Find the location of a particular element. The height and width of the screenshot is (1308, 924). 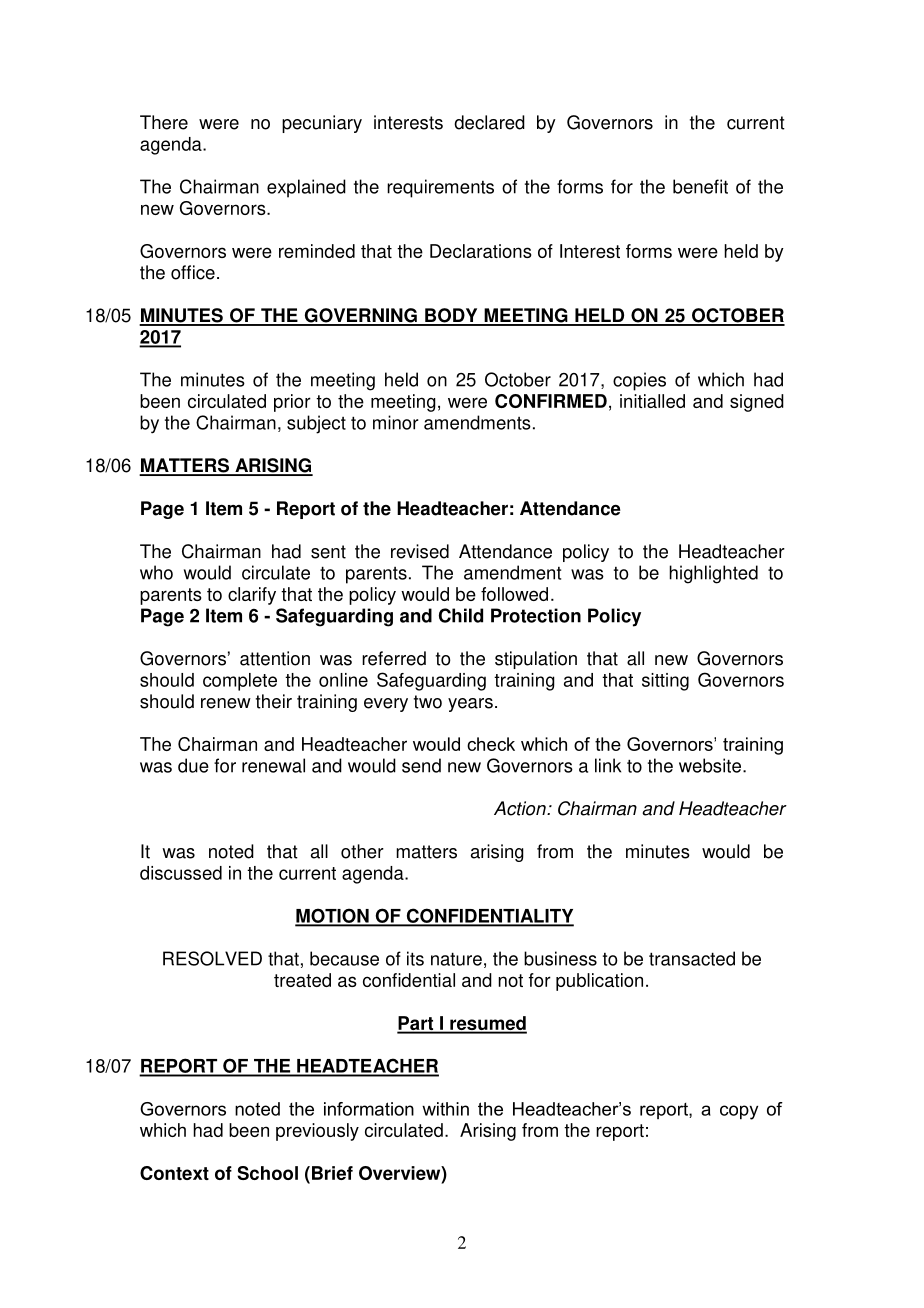

revised is located at coordinates (420, 551).
